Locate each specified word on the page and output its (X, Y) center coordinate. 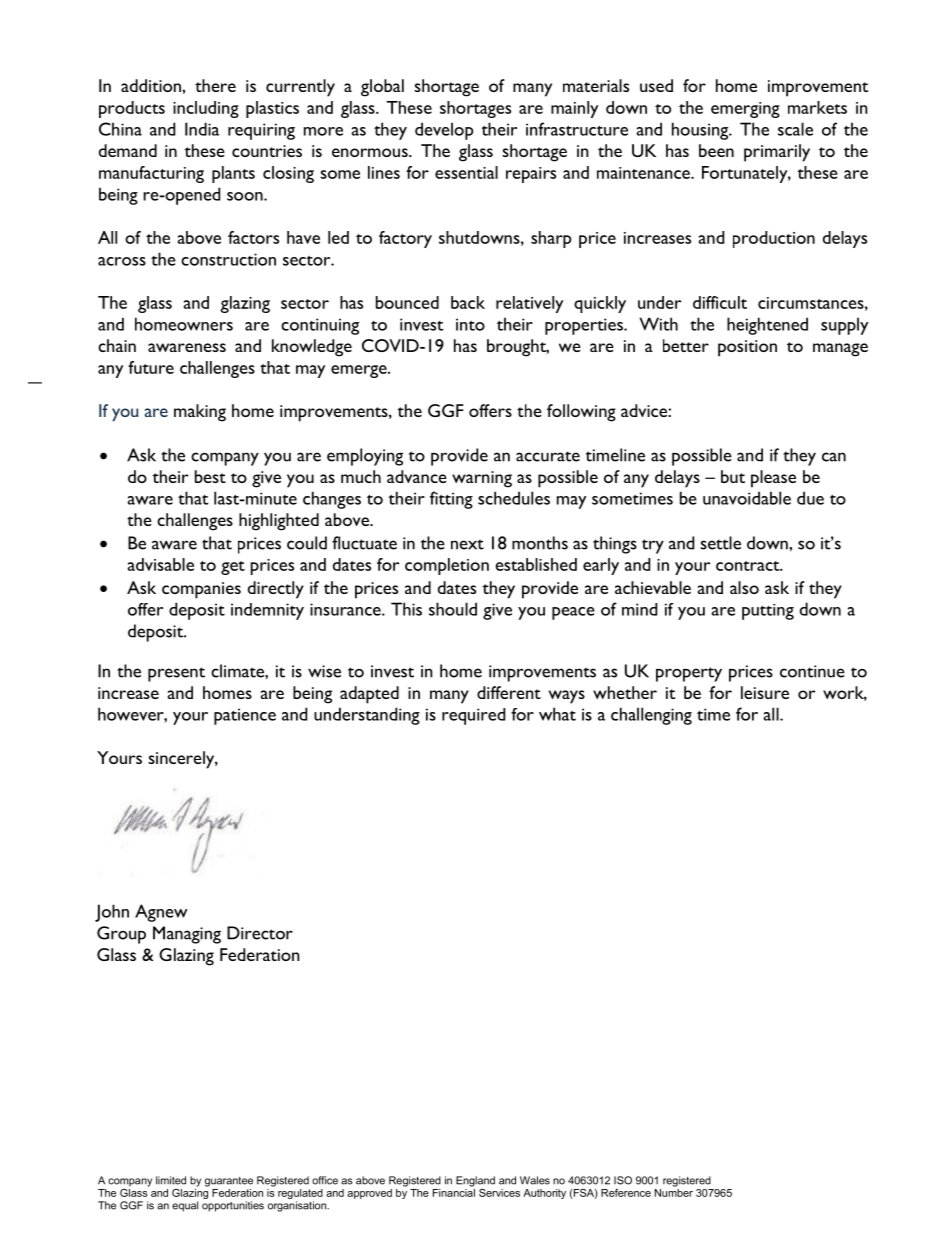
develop (444, 131)
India (202, 129)
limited (171, 1180)
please (773, 479)
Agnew (161, 913)
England (475, 1181)
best (210, 476)
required (473, 716)
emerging (745, 110)
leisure (765, 692)
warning (482, 479)
